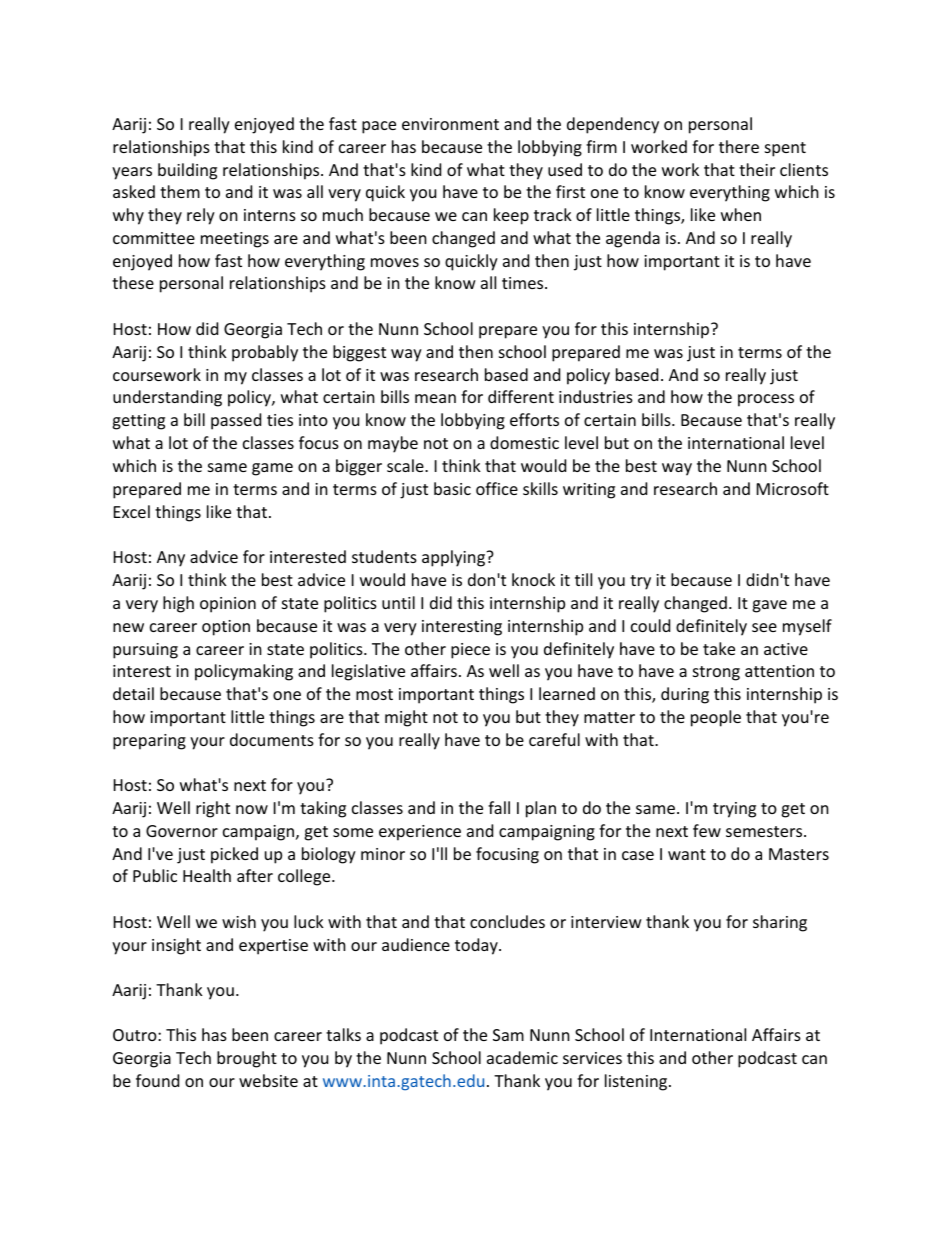 The image size is (952, 1233). I want to click on brought, so click(247, 1059).
